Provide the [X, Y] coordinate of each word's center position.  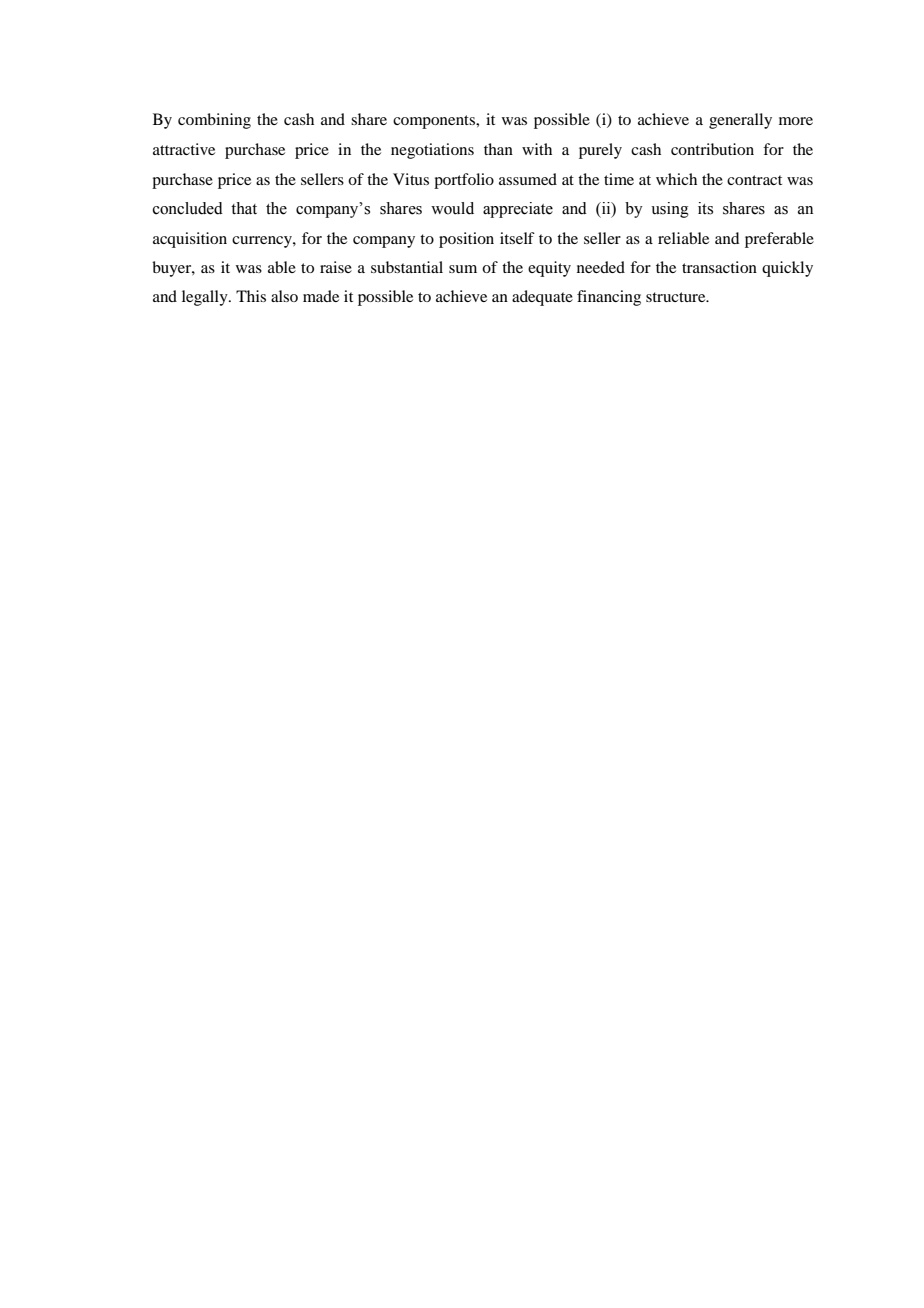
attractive [184, 149]
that [244, 208]
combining [214, 121]
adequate [542, 298]
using [670, 210]
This [251, 296]
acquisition [190, 240]
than [498, 149]
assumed [528, 179]
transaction [719, 267]
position [466, 240]
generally [740, 121]
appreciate [518, 210]
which [676, 179]
